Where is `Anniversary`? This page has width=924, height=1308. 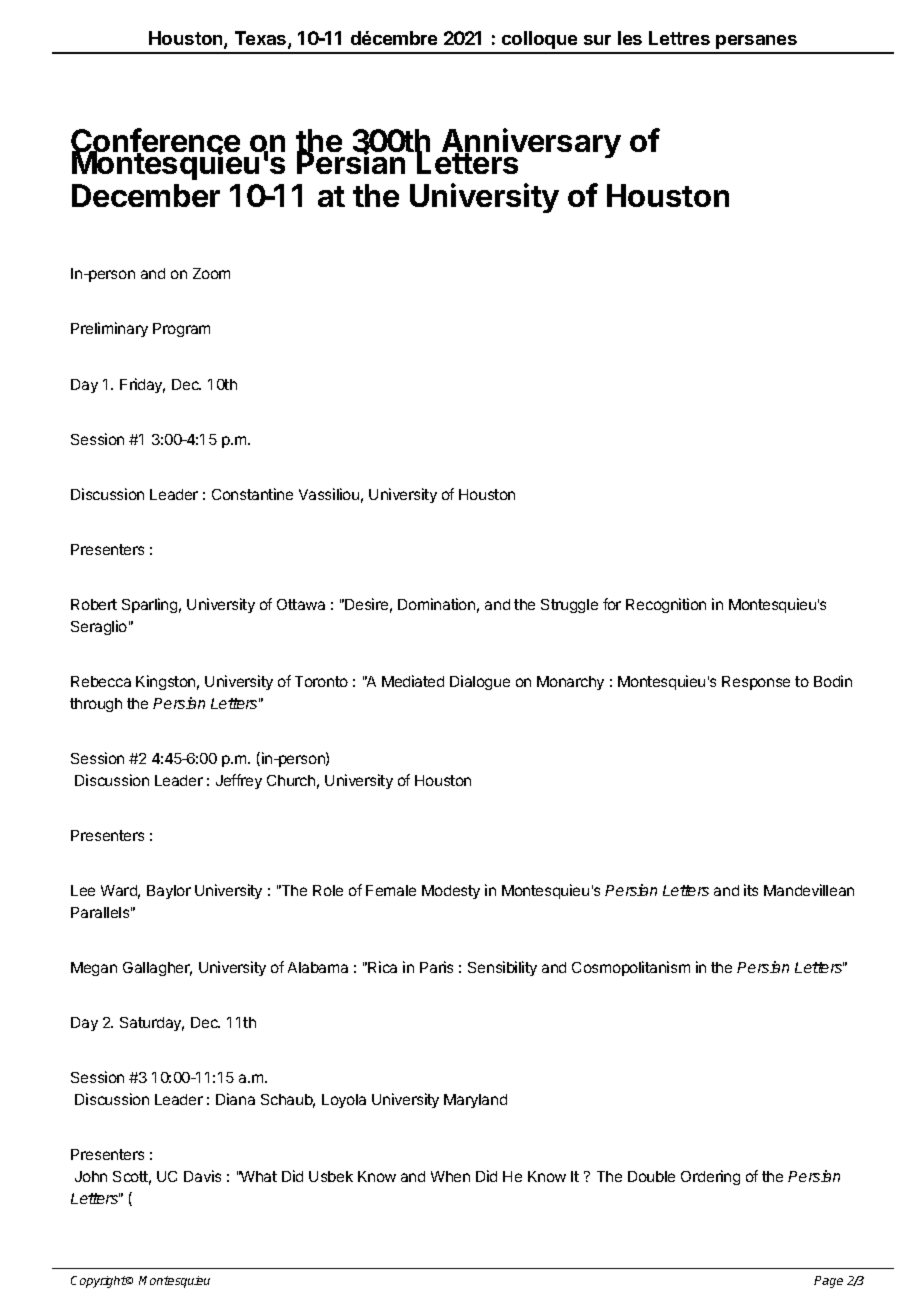
Anniversary is located at coordinates (530, 145).
